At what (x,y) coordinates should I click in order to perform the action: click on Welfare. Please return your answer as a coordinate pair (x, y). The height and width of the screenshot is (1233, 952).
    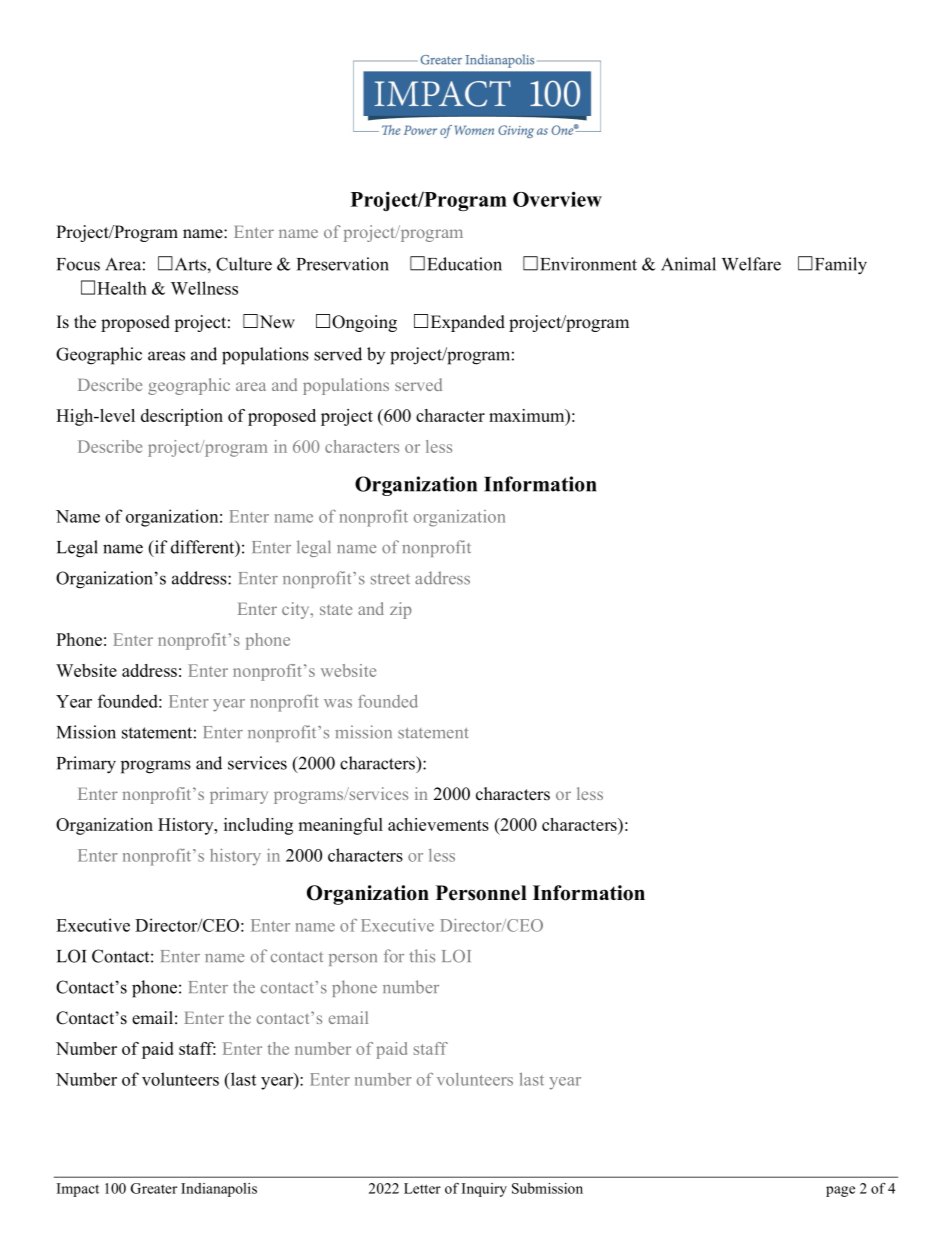
    Looking at the image, I should click on (751, 264).
